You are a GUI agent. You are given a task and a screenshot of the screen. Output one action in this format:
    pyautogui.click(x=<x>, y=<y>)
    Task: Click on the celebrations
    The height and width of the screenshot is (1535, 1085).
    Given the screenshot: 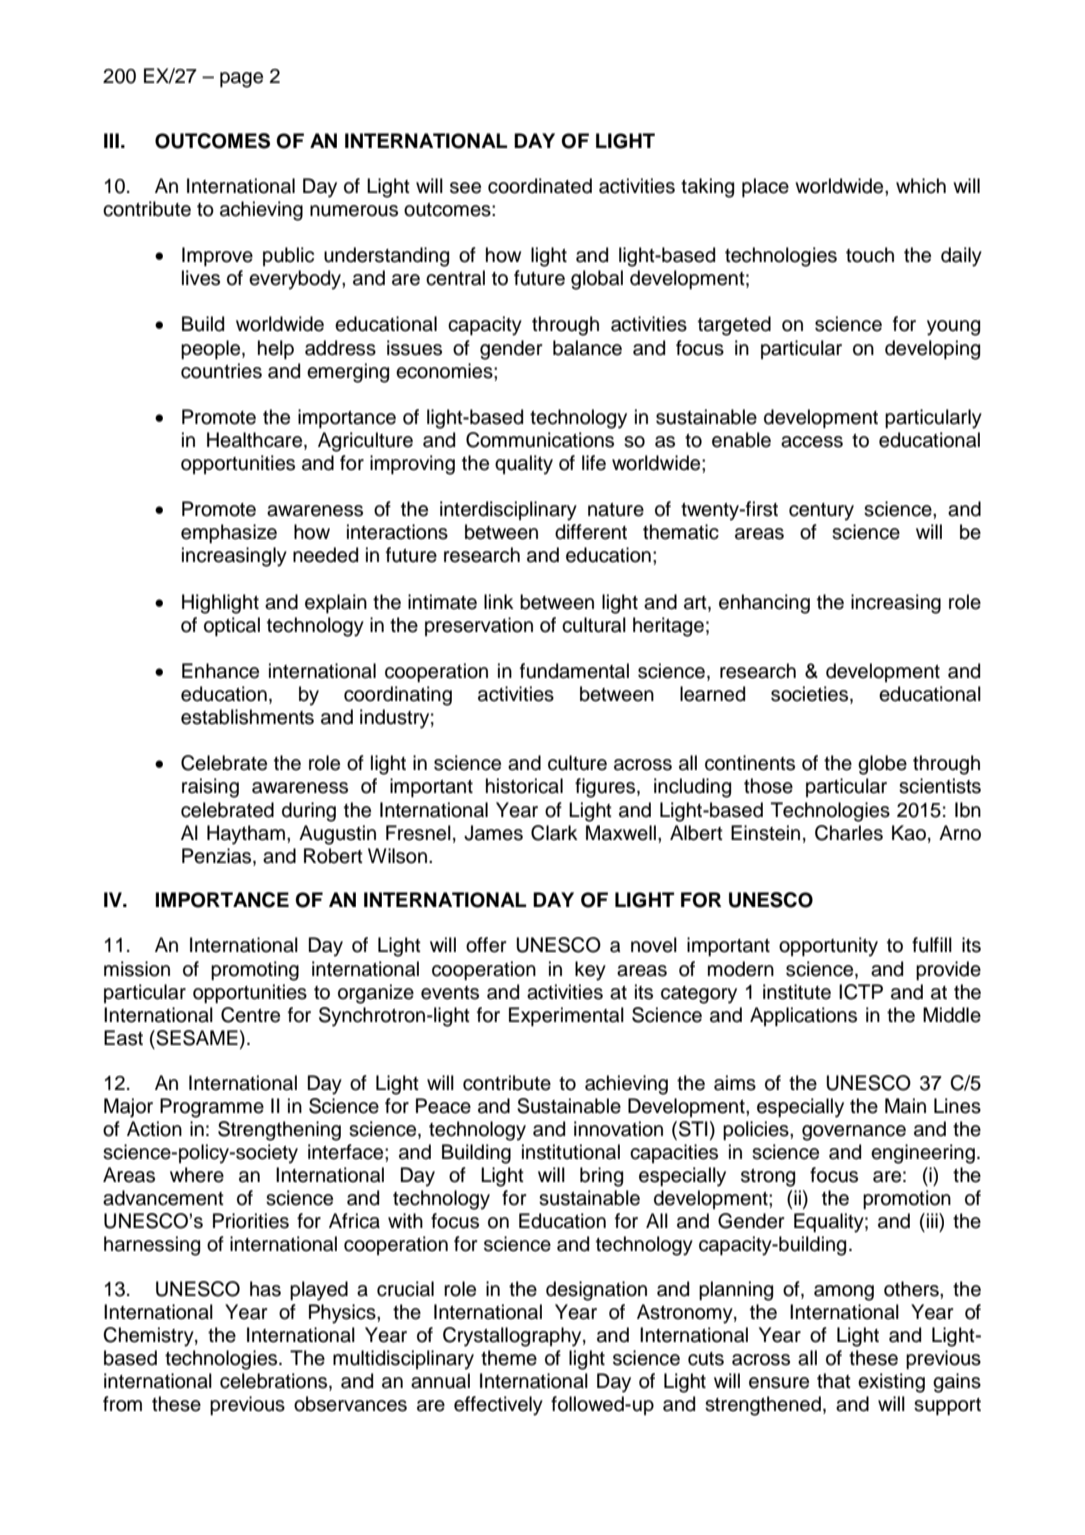 What is the action you would take?
    pyautogui.click(x=273, y=1381)
